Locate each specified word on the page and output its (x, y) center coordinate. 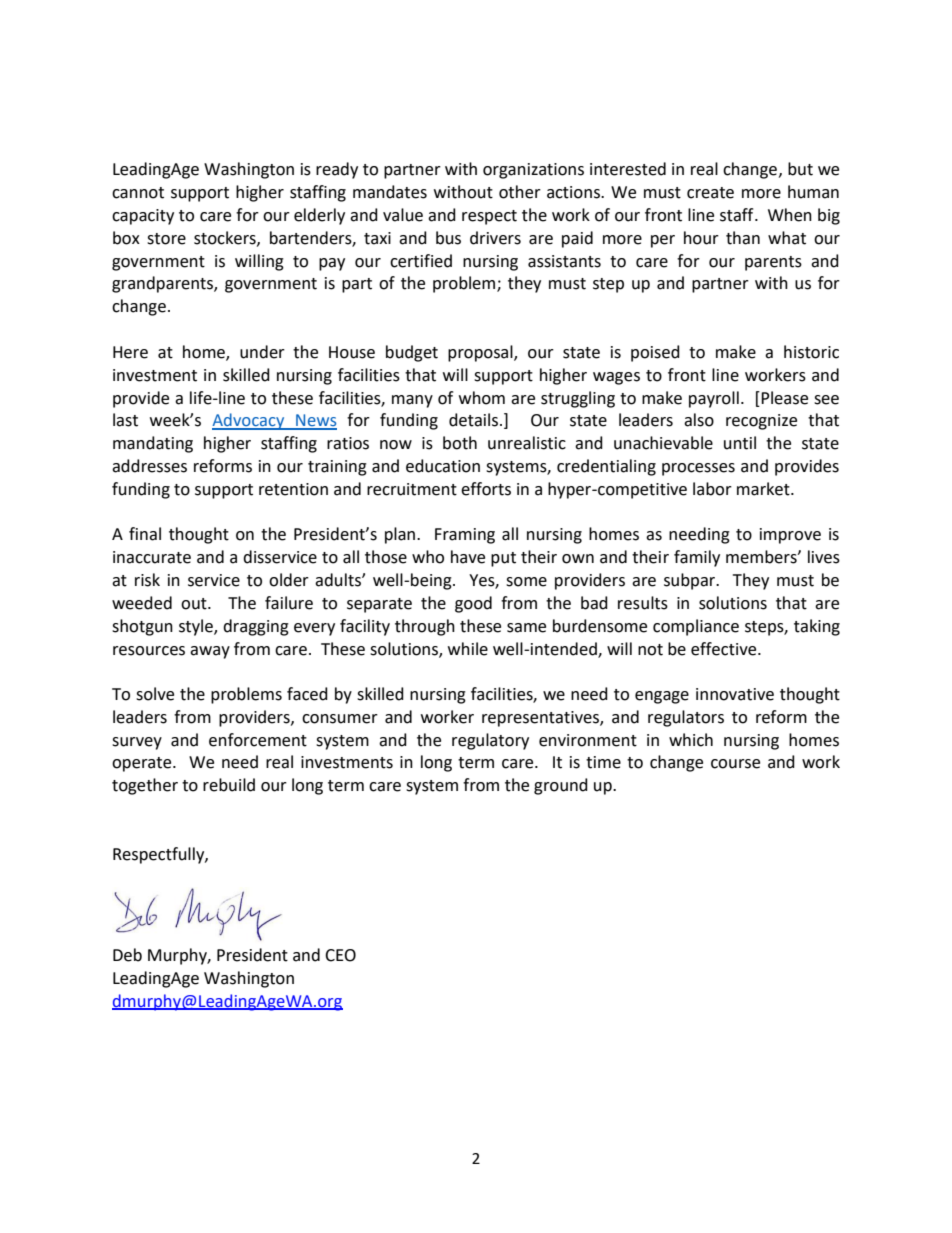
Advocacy (249, 421)
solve (155, 694)
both (460, 443)
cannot (138, 193)
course (735, 764)
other (520, 192)
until (740, 443)
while (468, 649)
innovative (735, 694)
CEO (340, 955)
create (710, 193)
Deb (127, 955)
